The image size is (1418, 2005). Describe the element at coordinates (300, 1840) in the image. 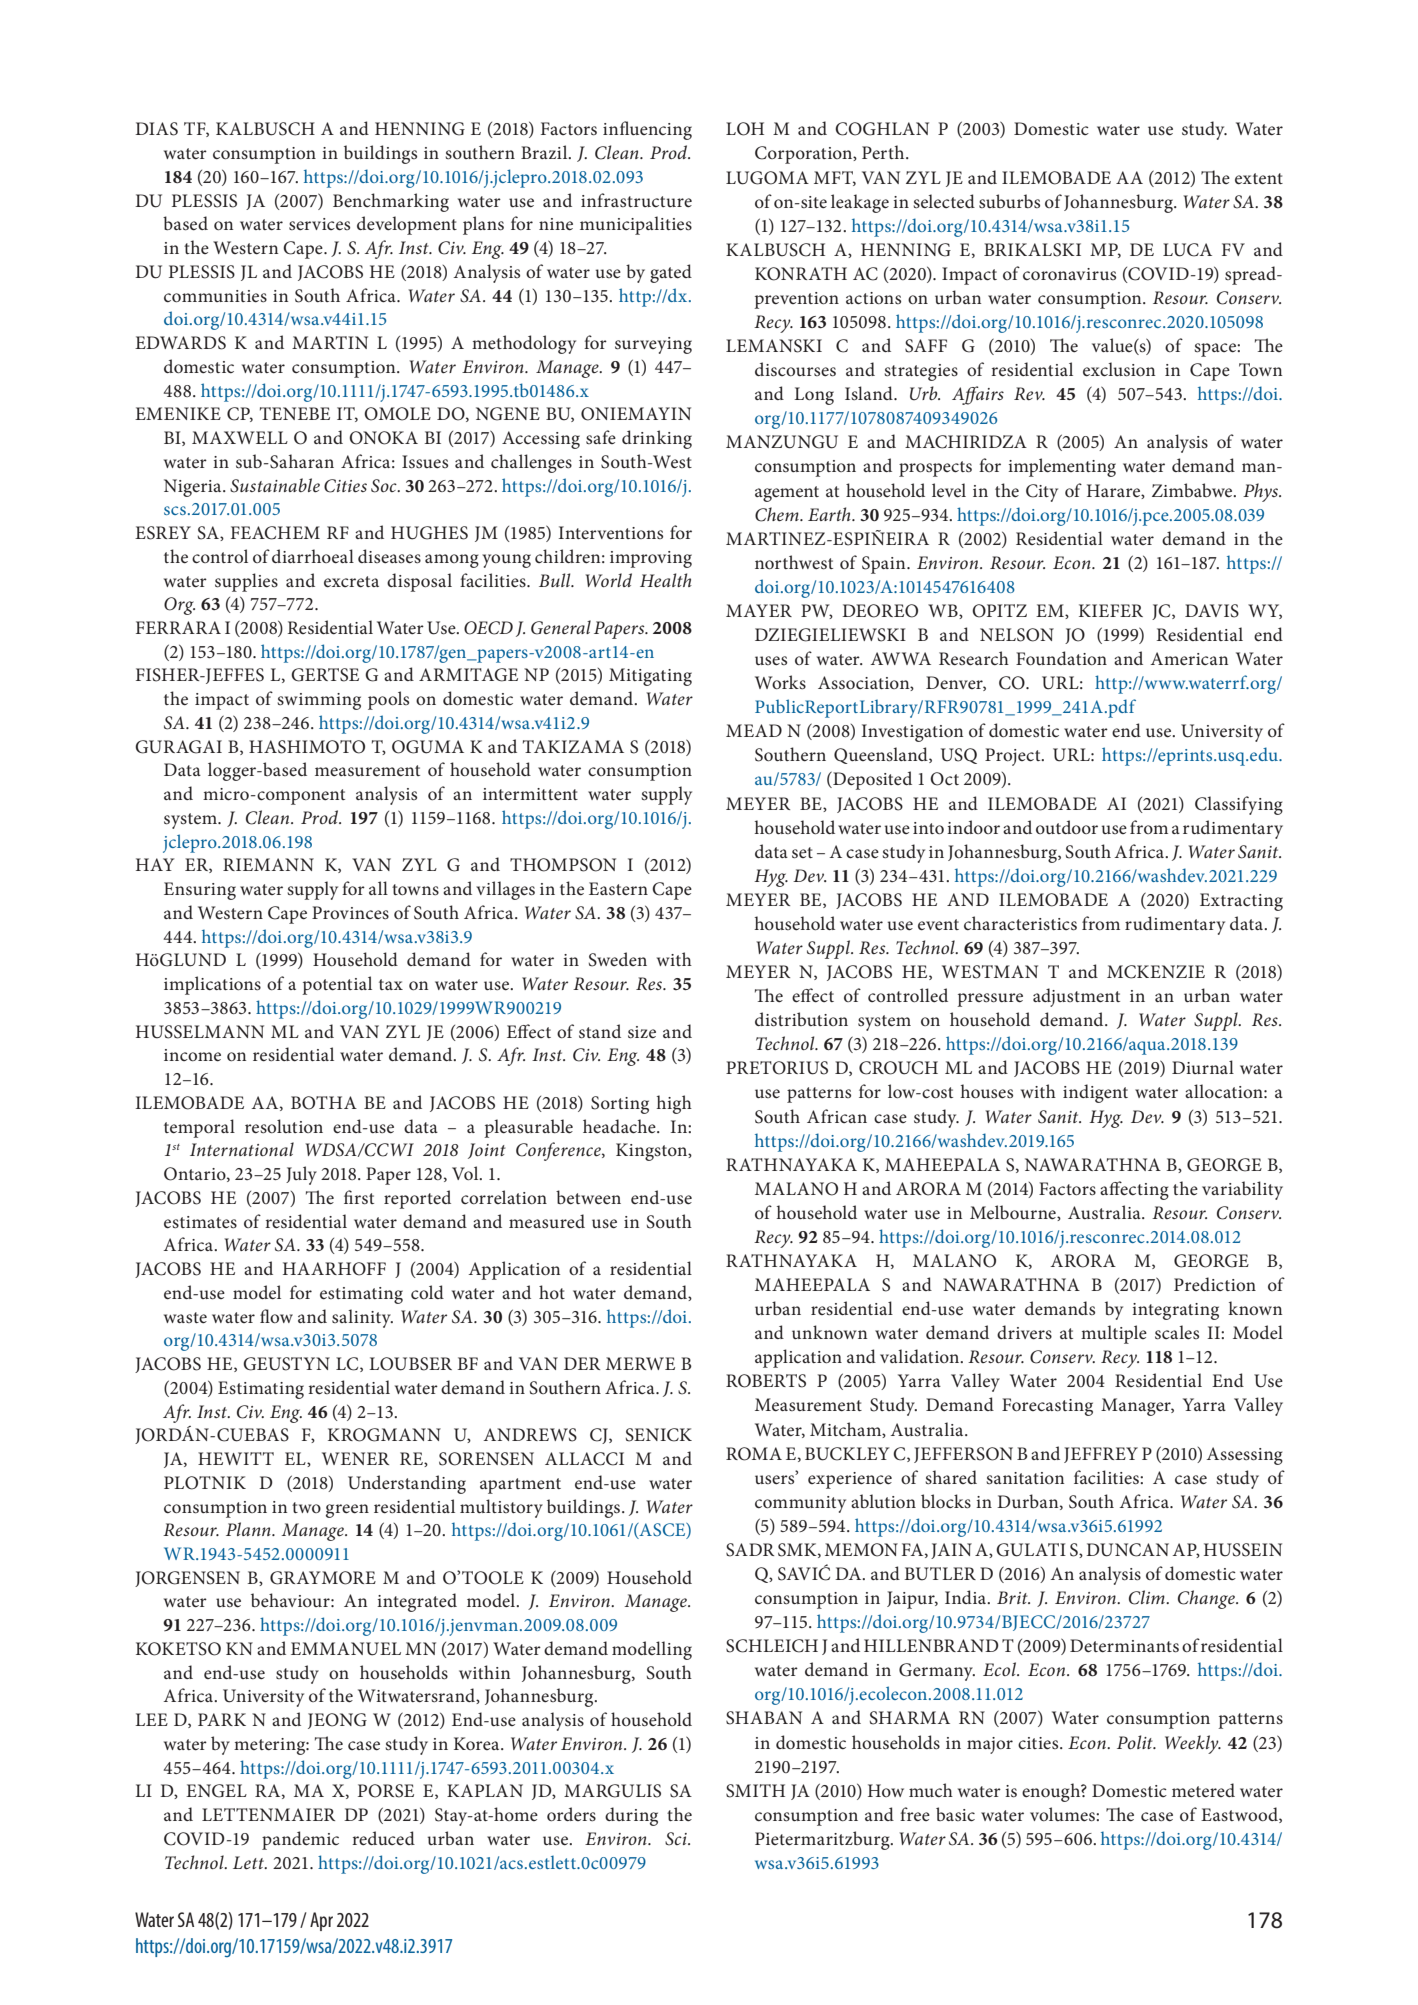

I see `pandemic` at that location.
